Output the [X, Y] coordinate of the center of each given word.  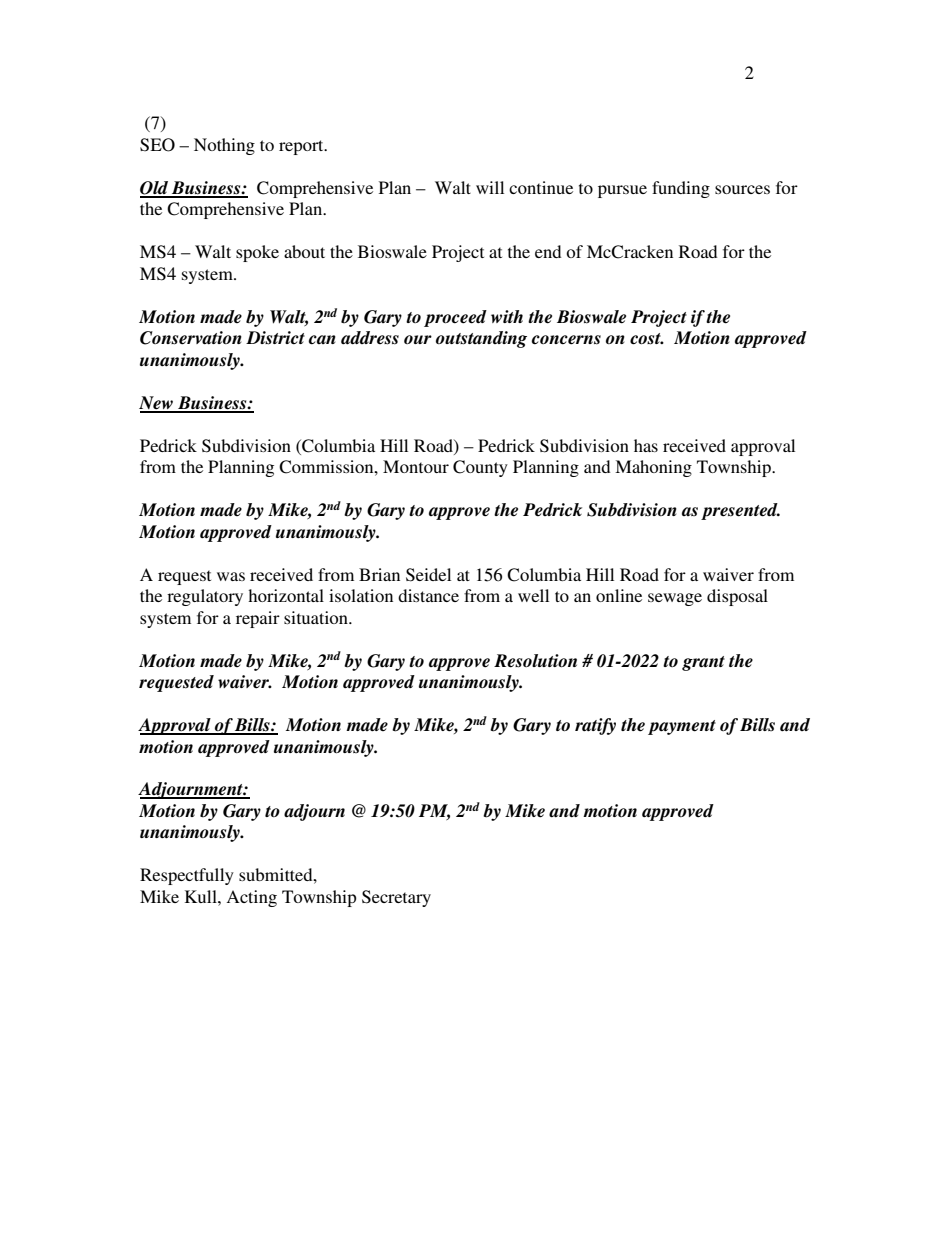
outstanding [481, 339]
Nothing [224, 146]
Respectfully [187, 876]
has [646, 445]
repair [258, 619]
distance [428, 595]
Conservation [191, 338]
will [490, 187]
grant [703, 663]
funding [681, 189]
